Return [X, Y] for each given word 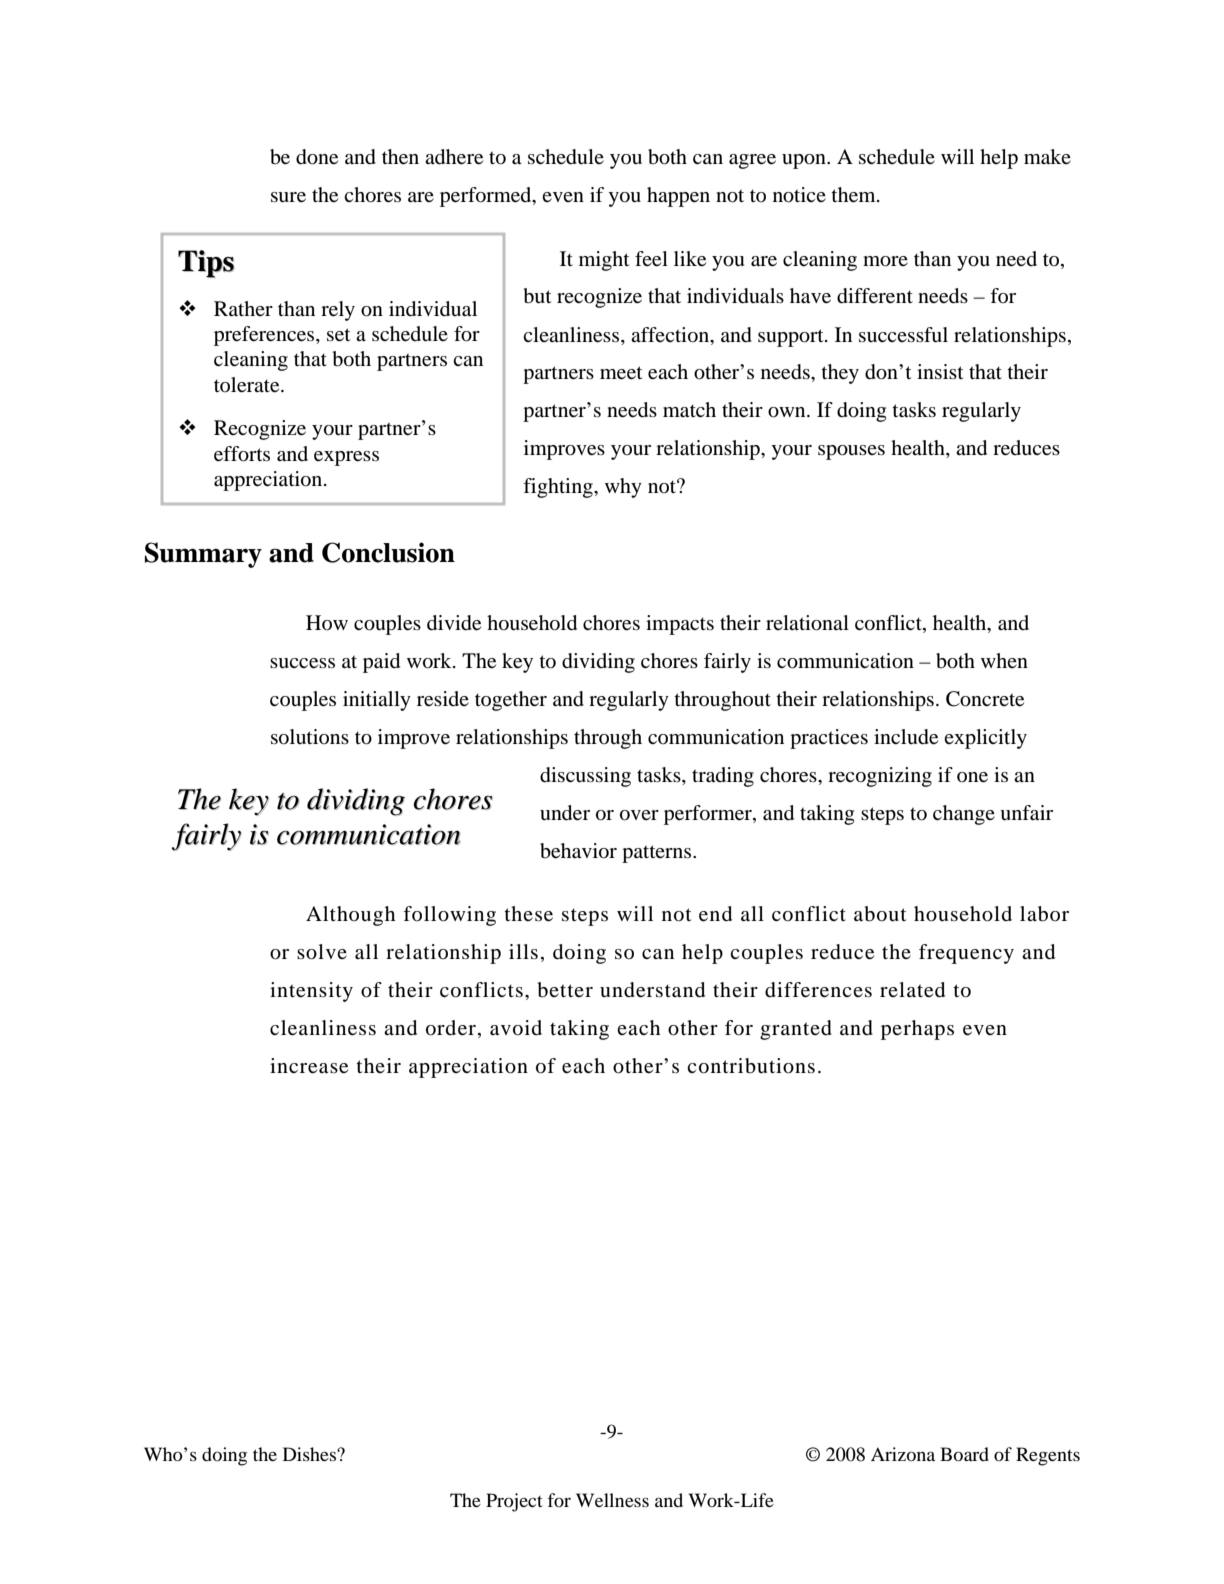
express [346, 458]
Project [514, 1502]
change [964, 815]
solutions [310, 737]
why [623, 488]
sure [288, 197]
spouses [851, 452]
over [639, 815]
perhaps [917, 1030]
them [854, 195]
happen [678, 197]
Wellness [612, 1500]
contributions [751, 1066]
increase [309, 1066]
